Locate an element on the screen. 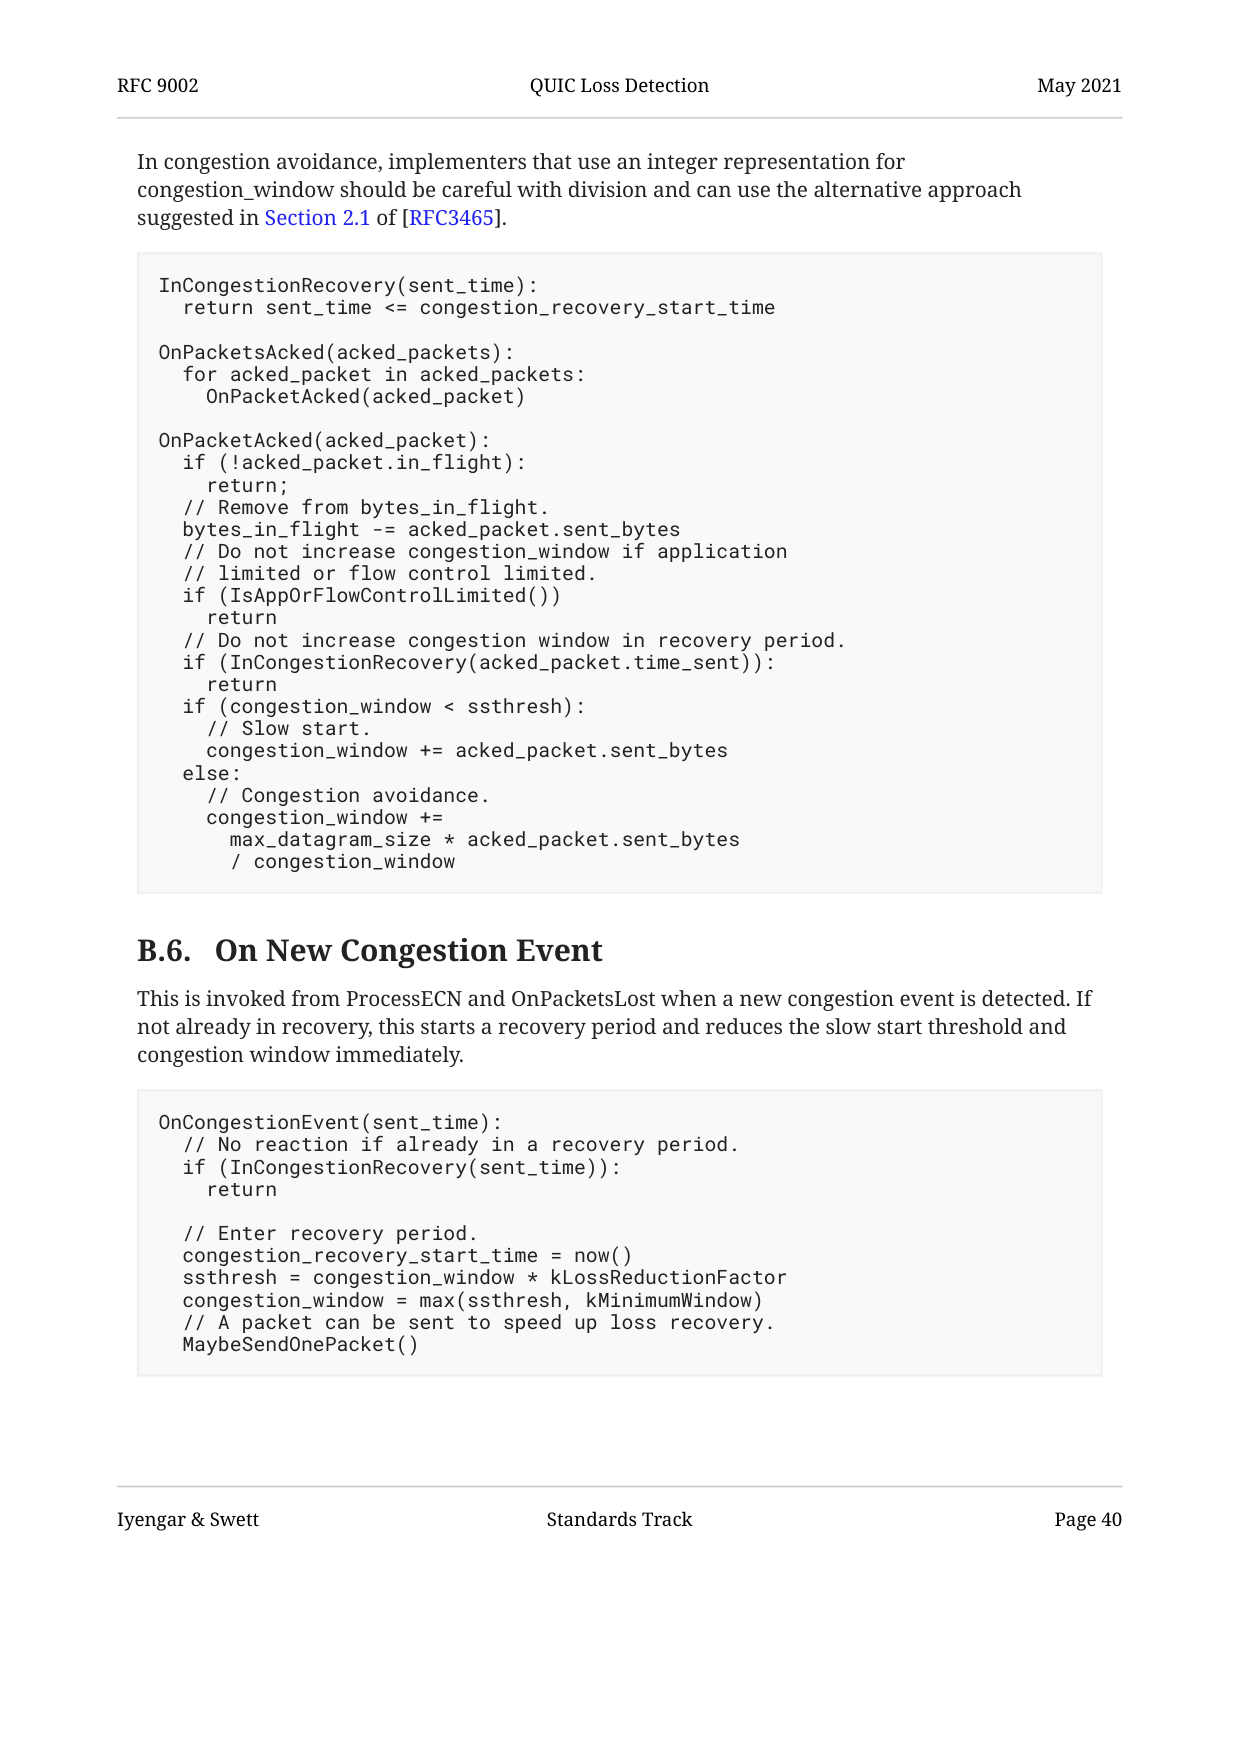 This screenshot has width=1239, height=1751. Remove is located at coordinates (253, 507).
